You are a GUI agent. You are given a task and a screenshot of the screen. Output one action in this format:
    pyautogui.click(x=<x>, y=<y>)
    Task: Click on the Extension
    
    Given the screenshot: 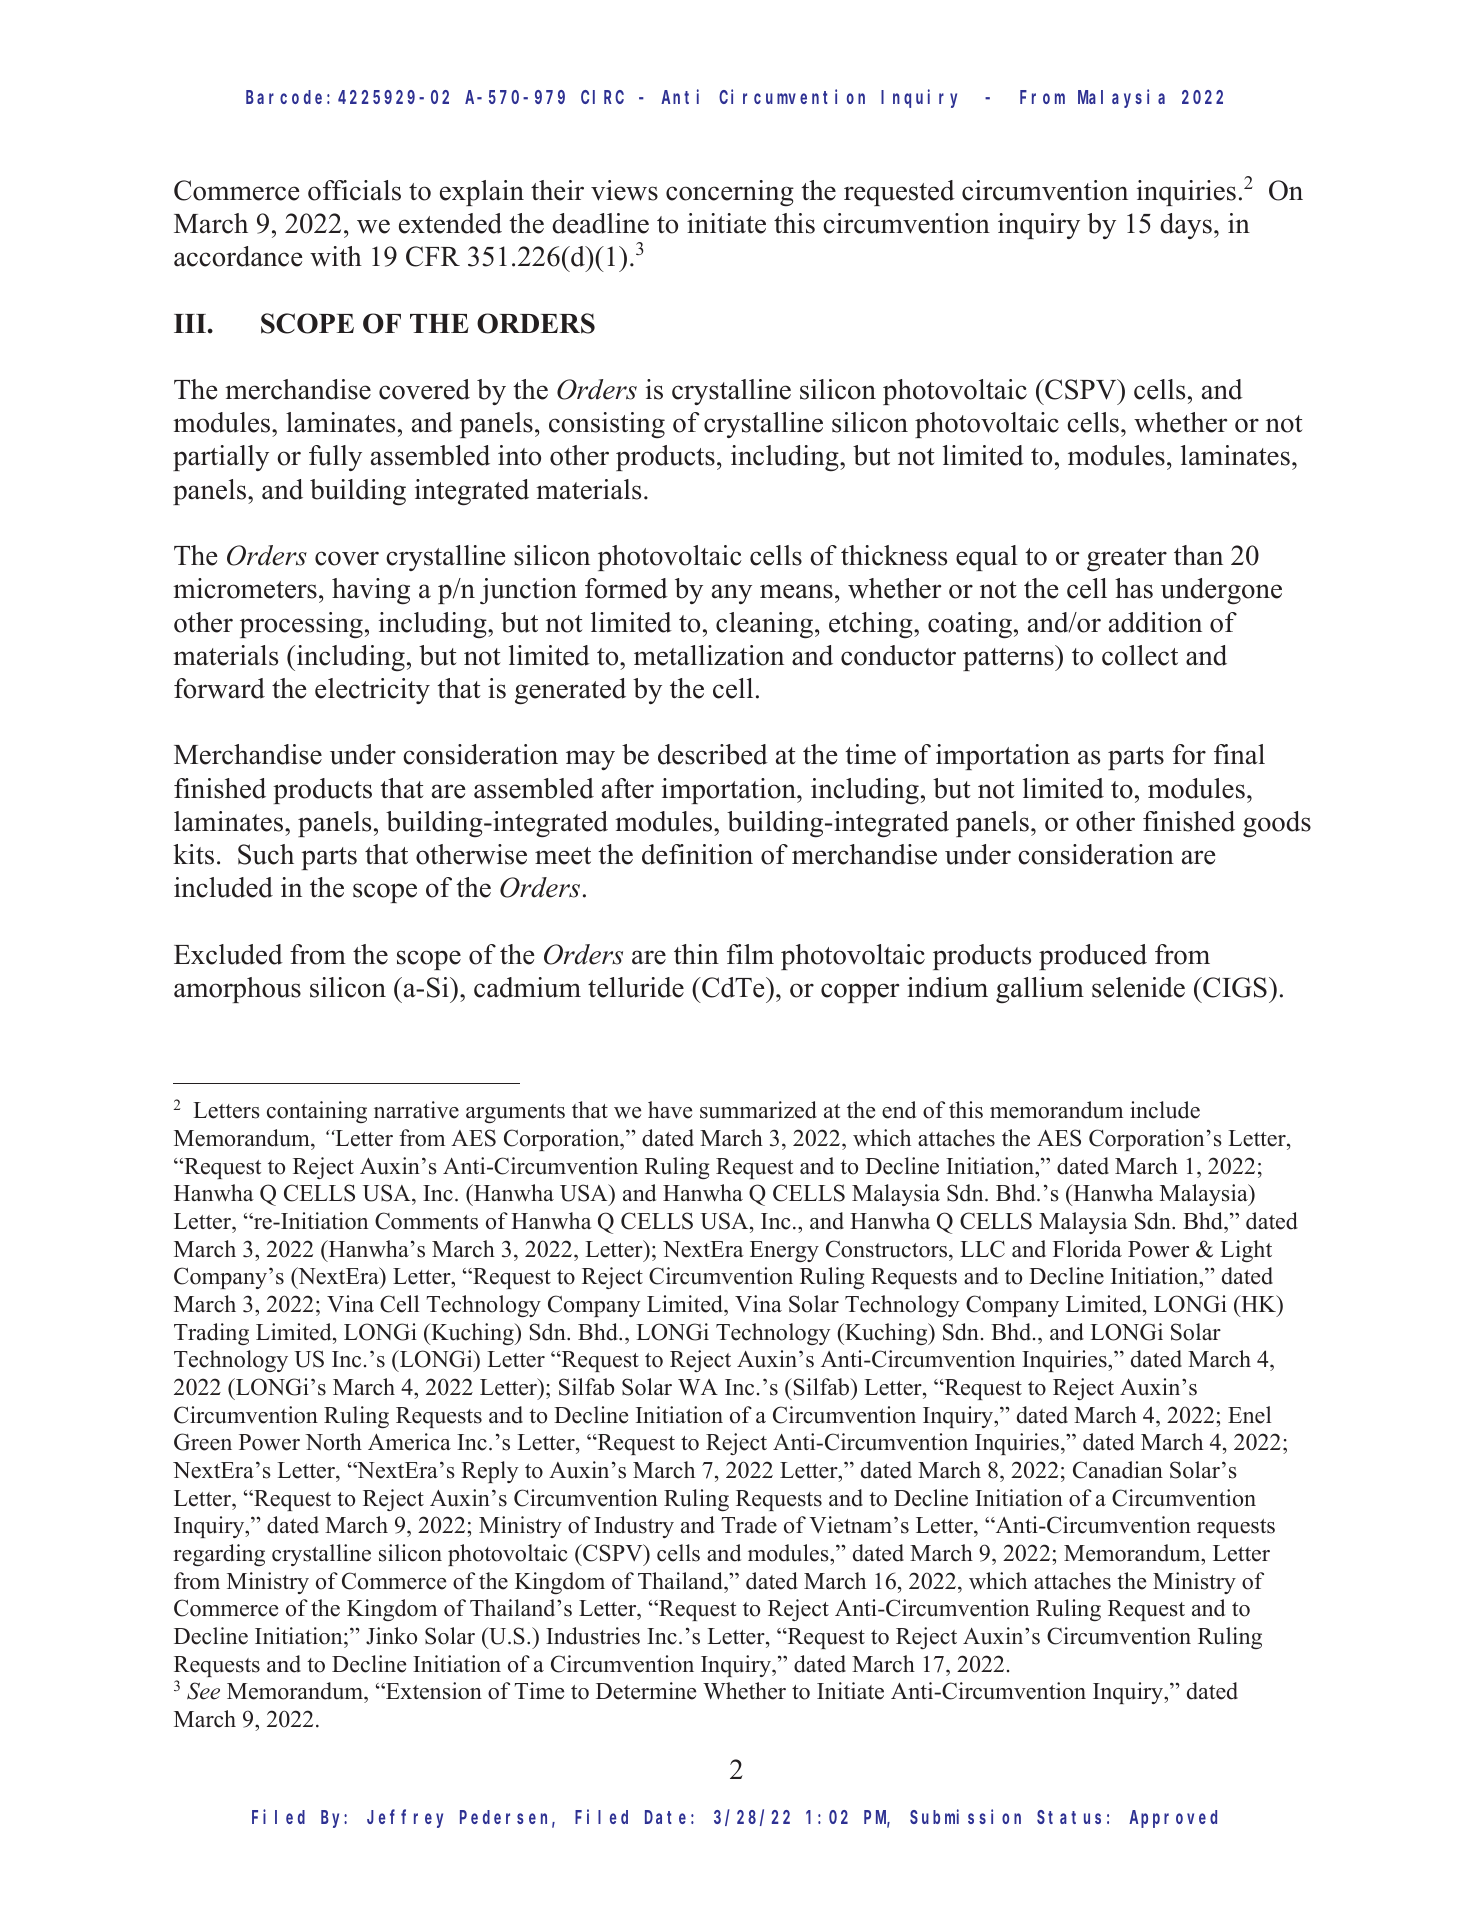 What is the action you would take?
    pyautogui.click(x=433, y=1691)
